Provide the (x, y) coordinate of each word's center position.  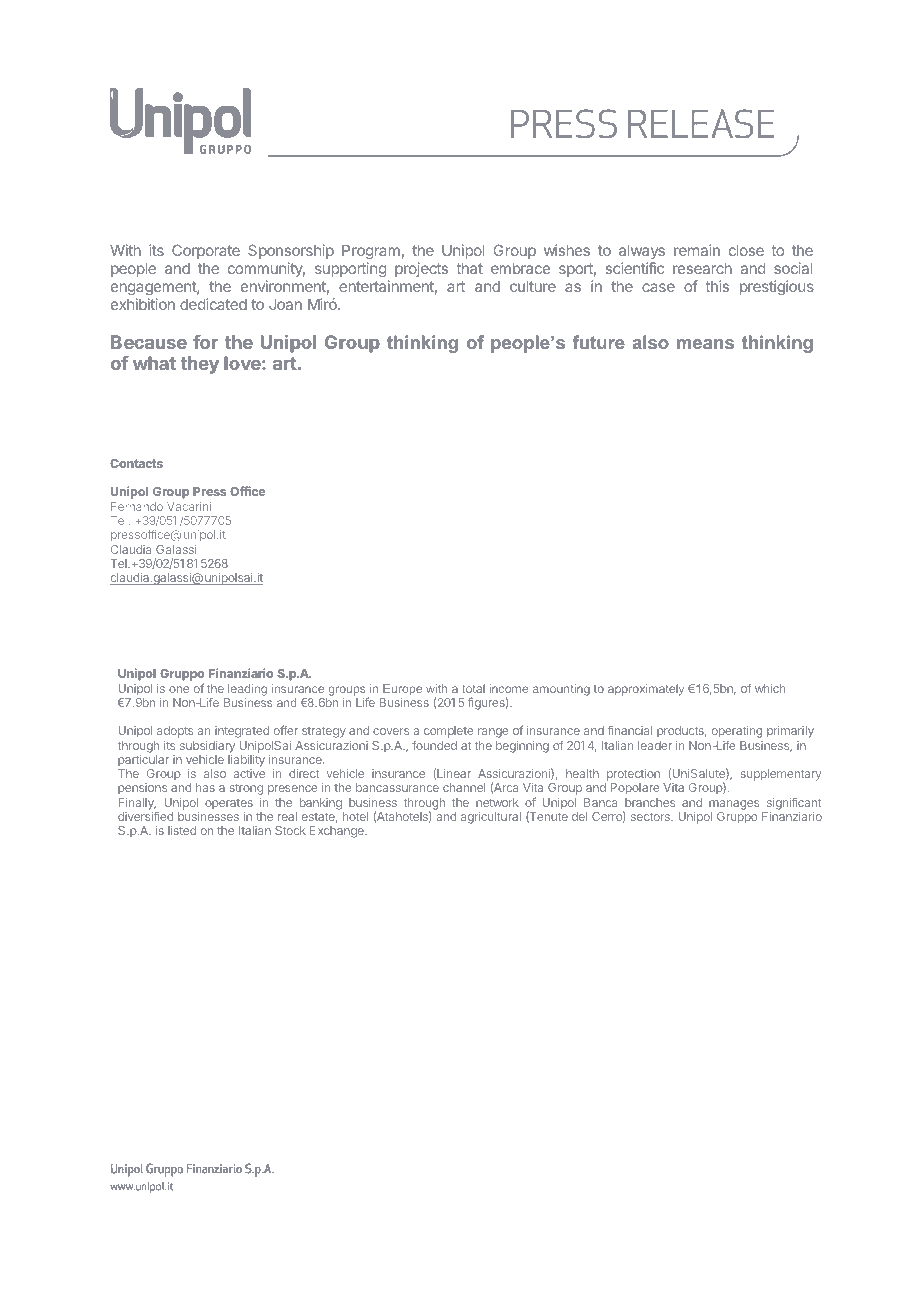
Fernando (137, 506)
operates (229, 804)
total (474, 688)
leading (247, 690)
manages (734, 806)
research (702, 268)
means (705, 344)
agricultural (491, 818)
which (770, 688)
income (508, 688)
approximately (646, 690)
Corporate (206, 251)
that (470, 268)
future (598, 342)
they (199, 365)
